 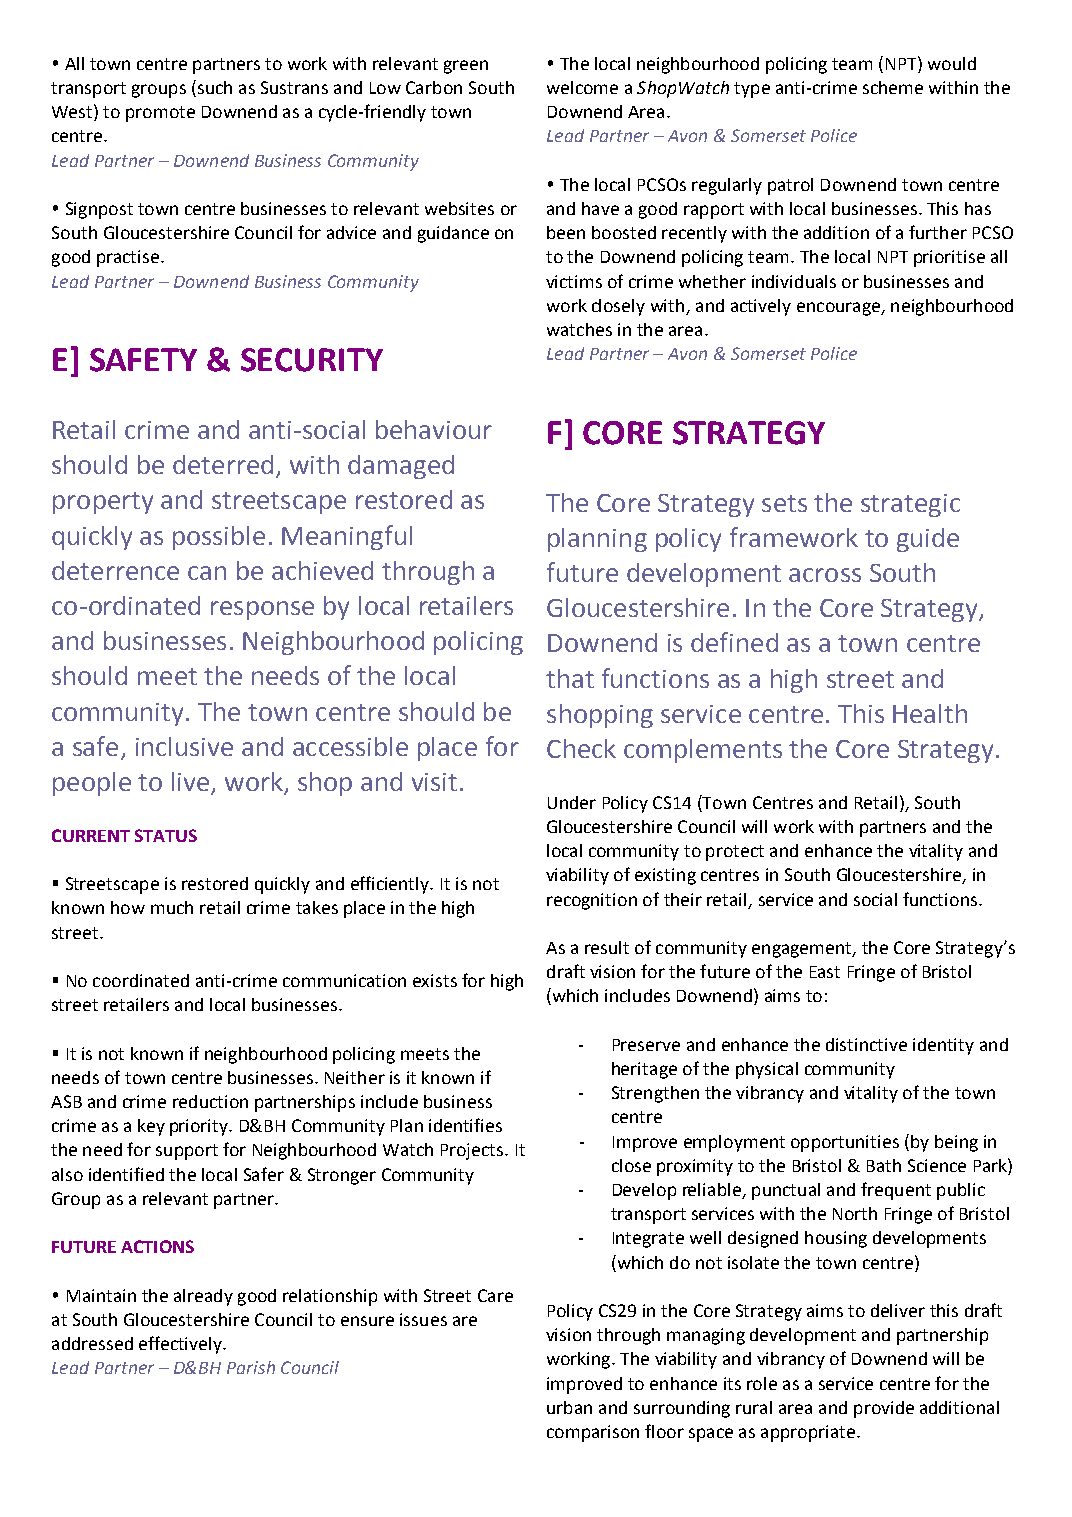 What do you see at coordinates (172, 907) in the image?
I see `much` at bounding box center [172, 907].
